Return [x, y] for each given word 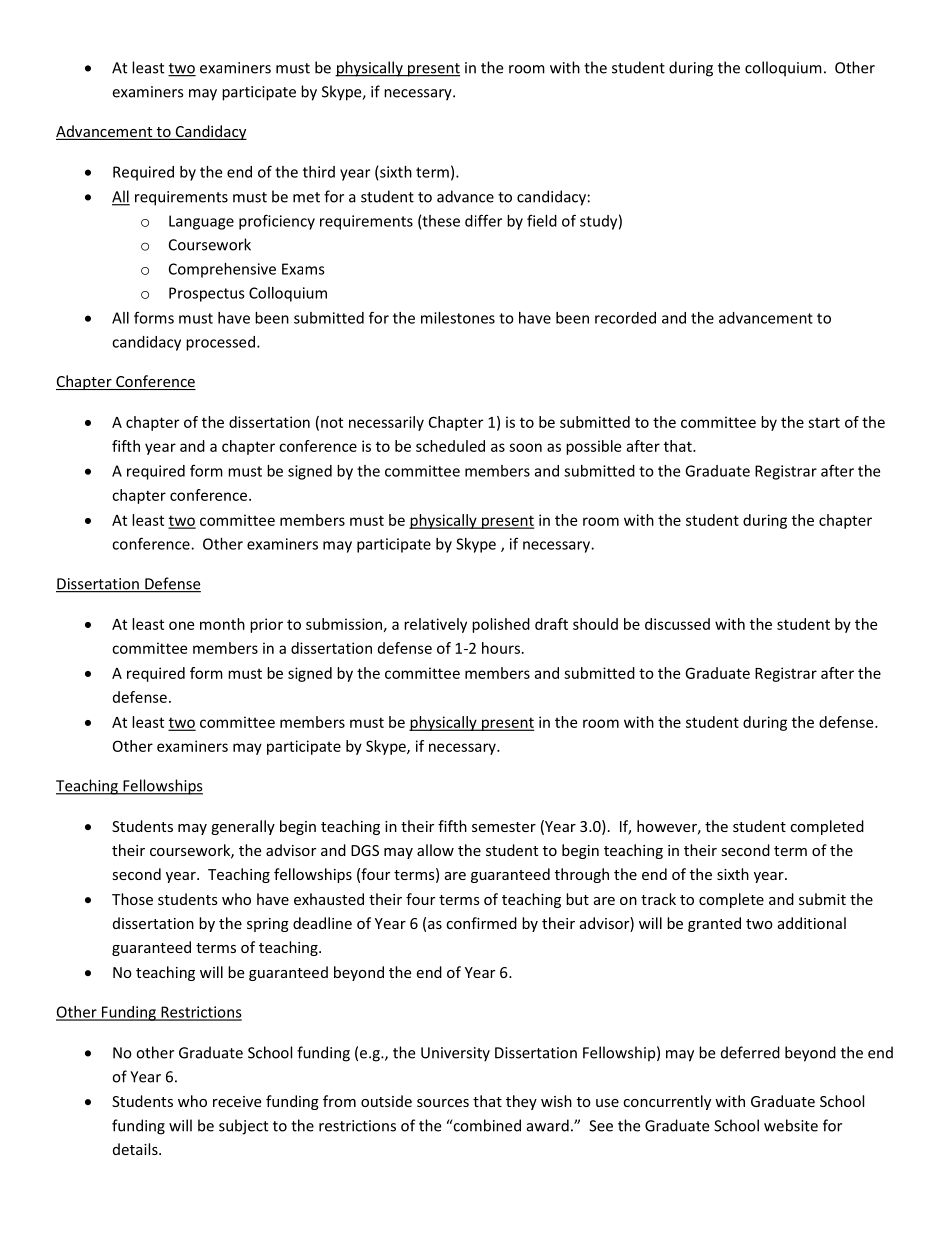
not [332, 422]
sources [443, 1103]
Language [201, 222]
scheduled [450, 446]
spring [268, 925]
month [222, 624]
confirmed [481, 923]
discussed [677, 624]
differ [483, 220]
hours [501, 648]
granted [714, 924]
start [824, 422]
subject [243, 1127]
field [542, 220]
